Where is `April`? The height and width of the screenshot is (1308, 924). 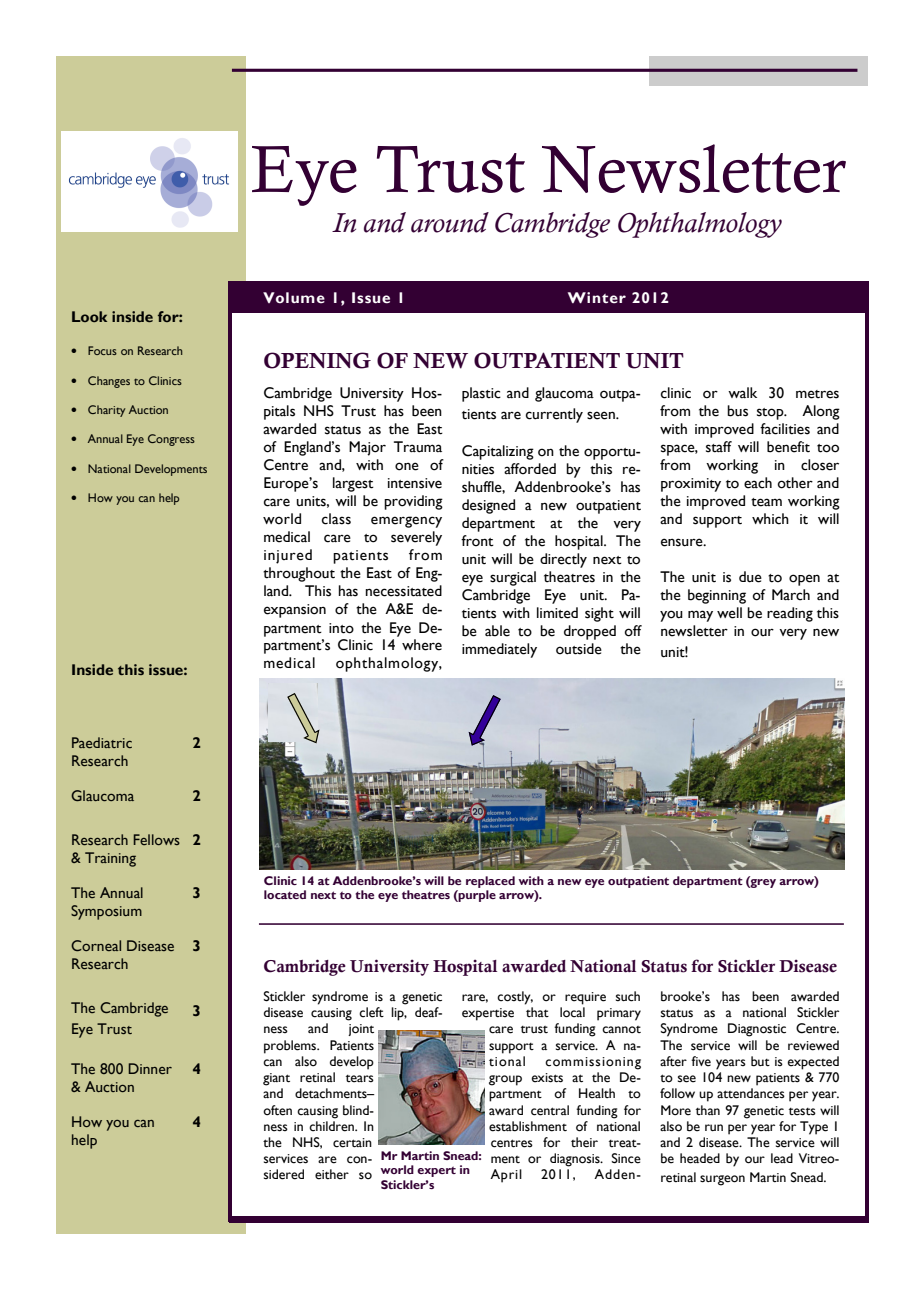 April is located at coordinates (506, 1176).
